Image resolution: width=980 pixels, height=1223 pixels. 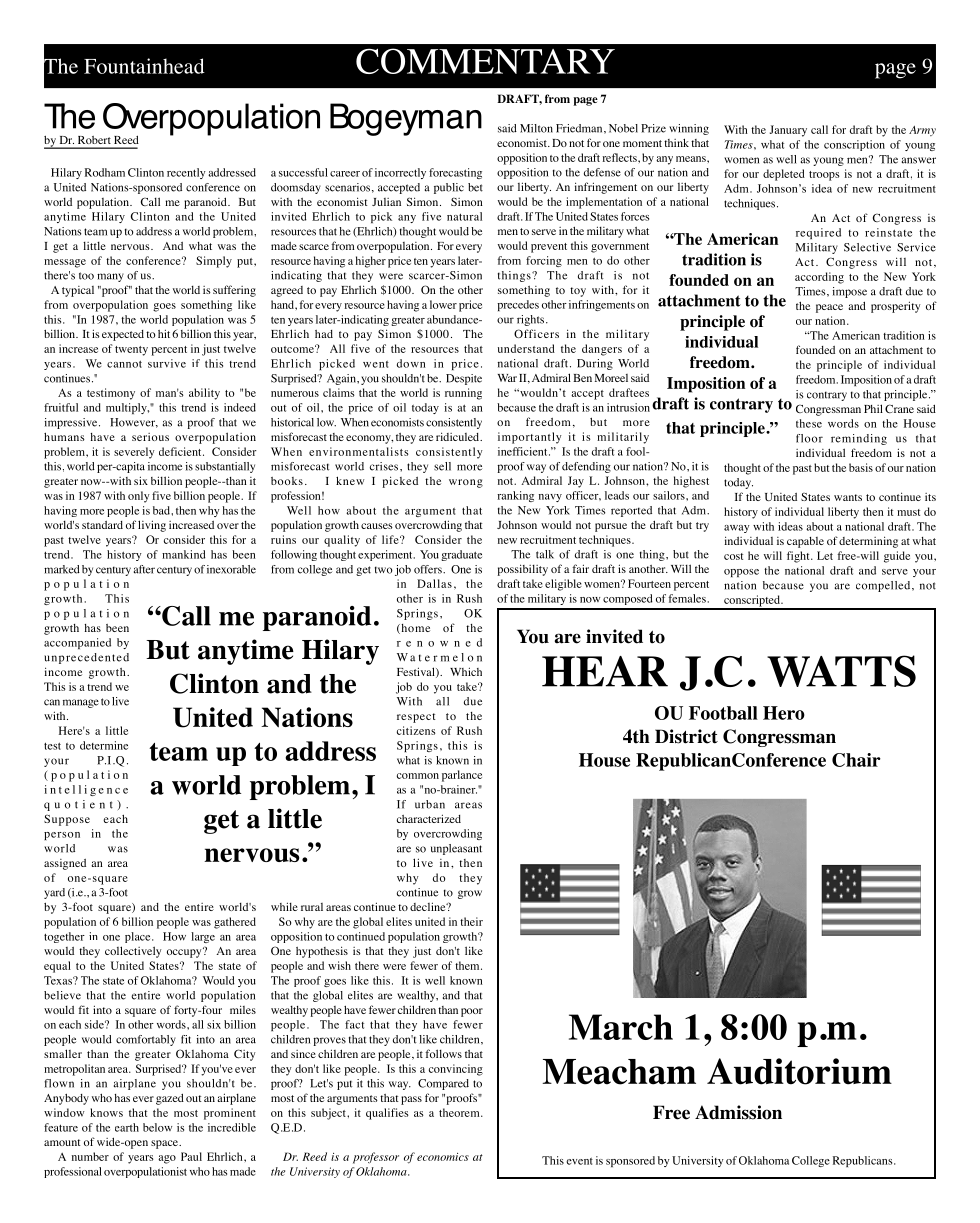 What do you see at coordinates (144, 66) in the page?
I see `Fountainhead` at bounding box center [144, 66].
